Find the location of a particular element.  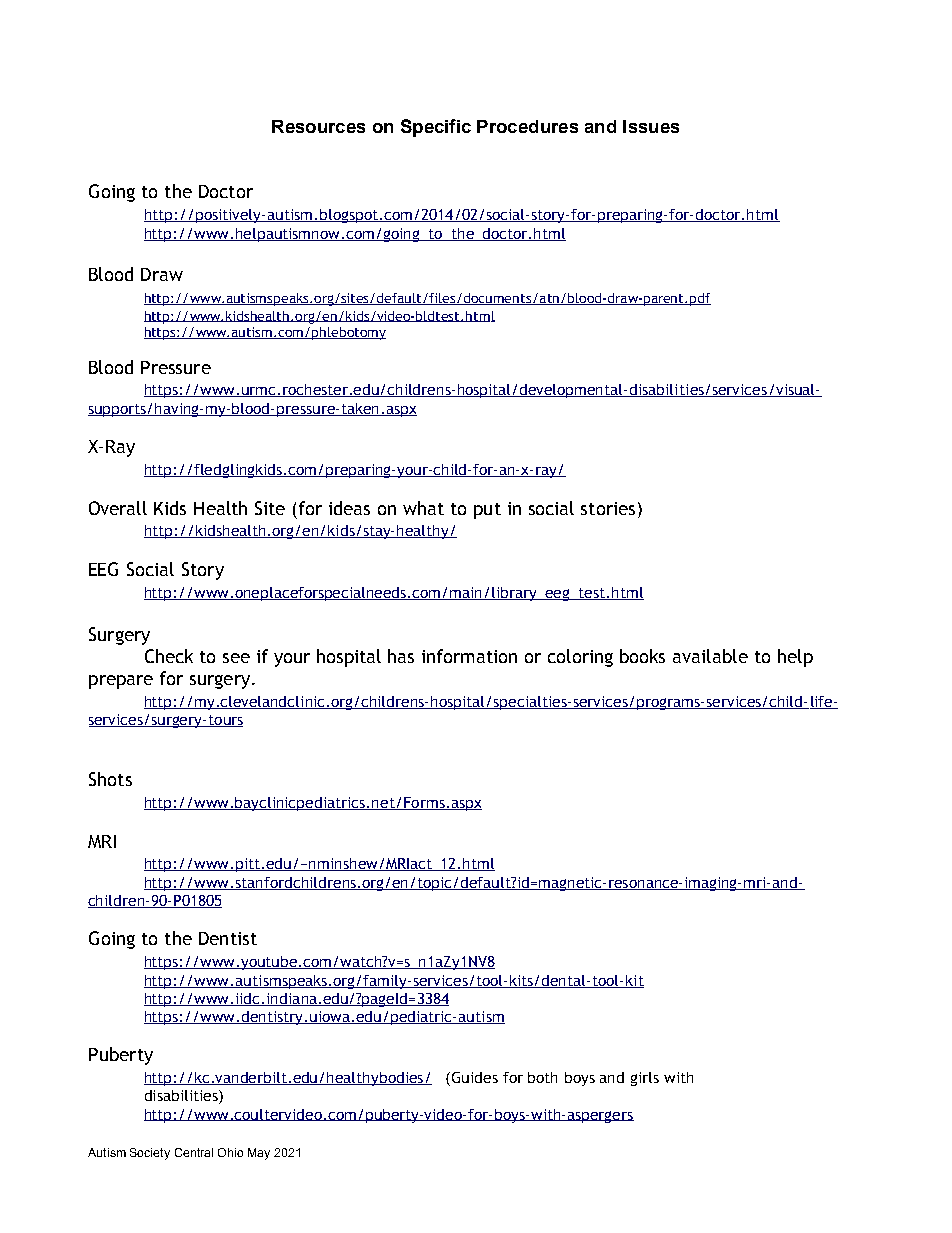

Resources is located at coordinates (318, 126).
